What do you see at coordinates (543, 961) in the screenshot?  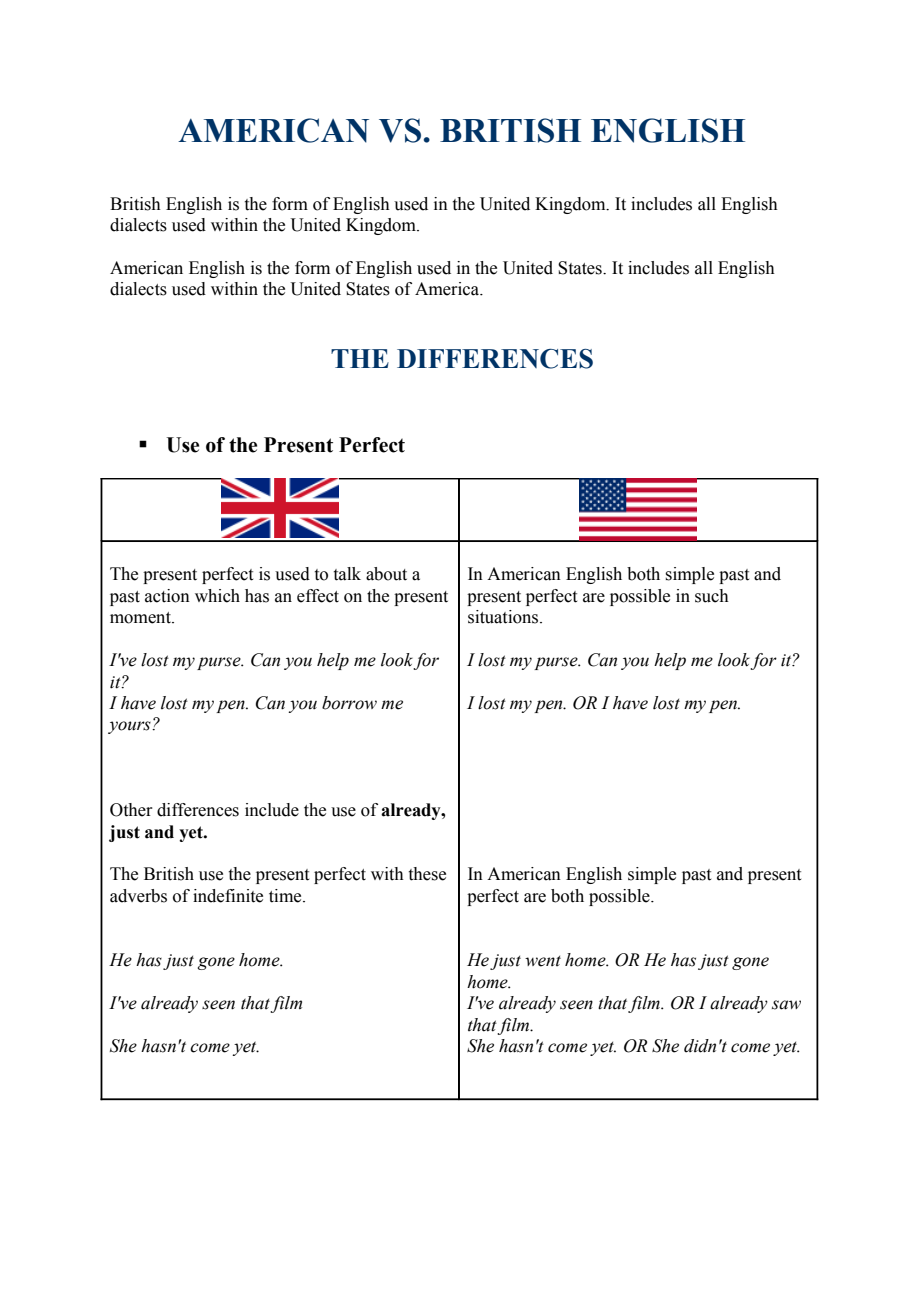 I see `went` at bounding box center [543, 961].
